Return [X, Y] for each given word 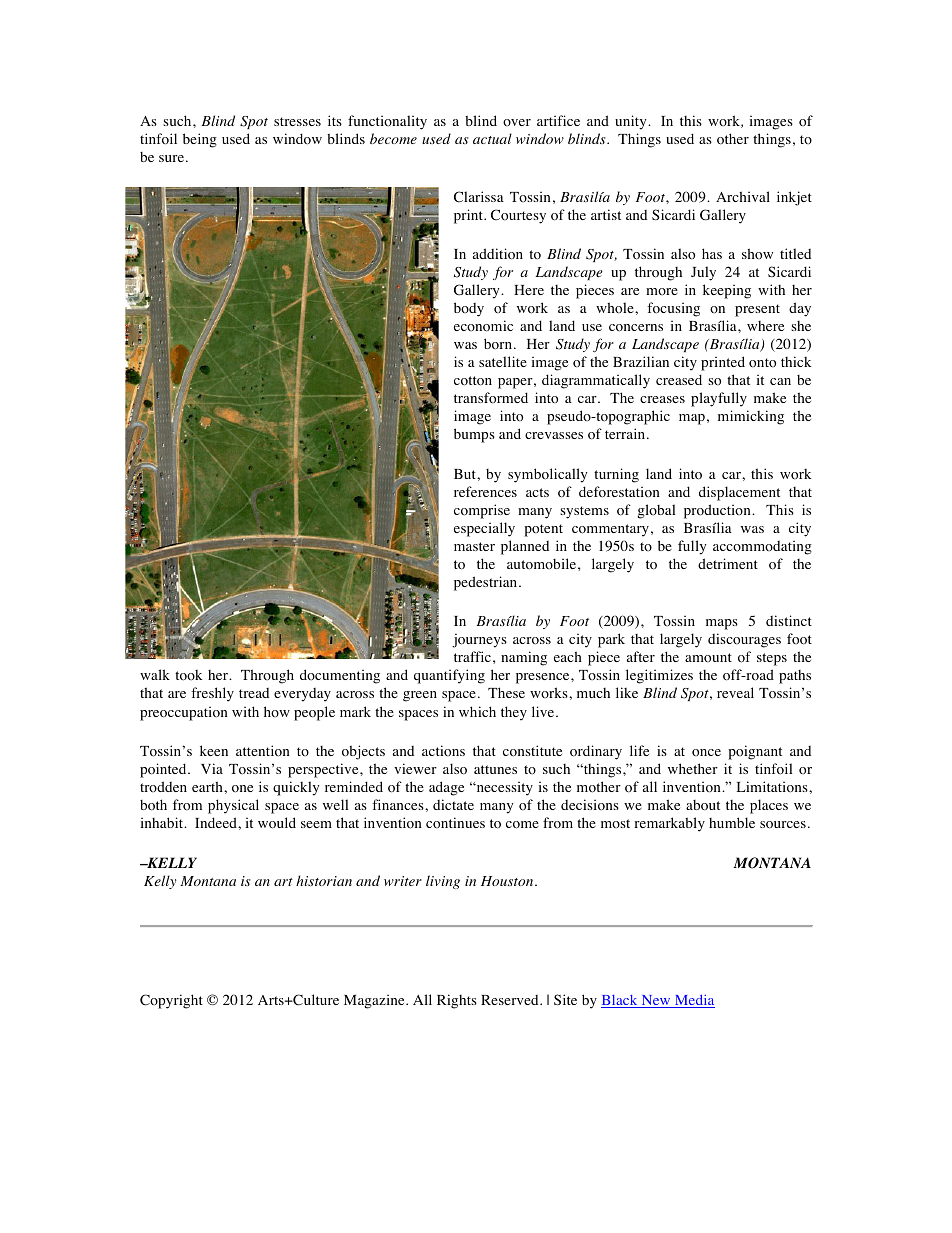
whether [693, 768]
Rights [457, 1001]
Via [212, 768]
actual [492, 138]
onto [762, 363]
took [188, 675]
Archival [743, 196]
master [474, 546]
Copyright [171, 1001]
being [200, 140]
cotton [473, 381]
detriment [728, 563]
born [499, 344]
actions [443, 751]
